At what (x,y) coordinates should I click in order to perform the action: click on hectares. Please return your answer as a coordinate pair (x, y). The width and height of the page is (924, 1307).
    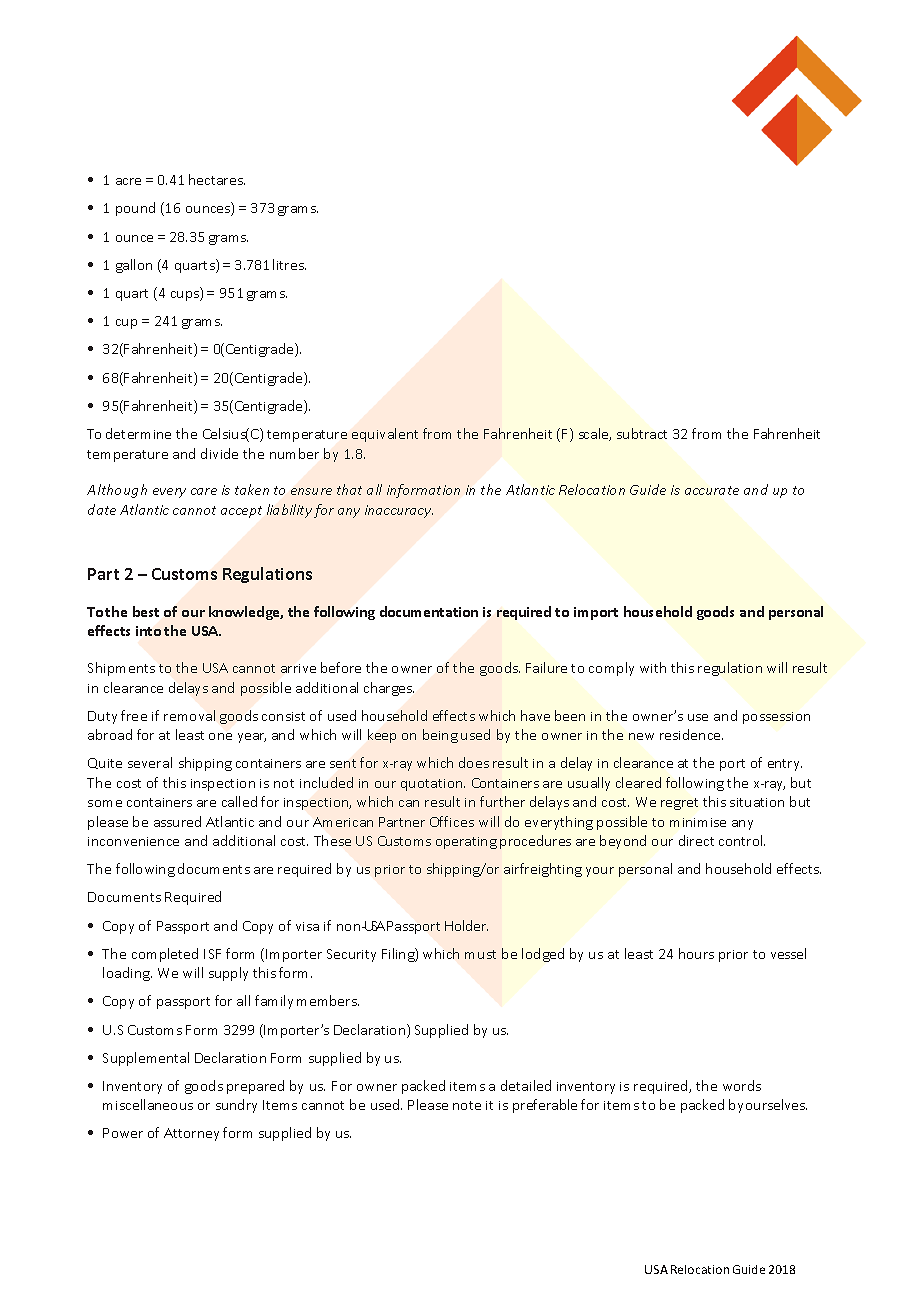
    Looking at the image, I should click on (217, 179).
